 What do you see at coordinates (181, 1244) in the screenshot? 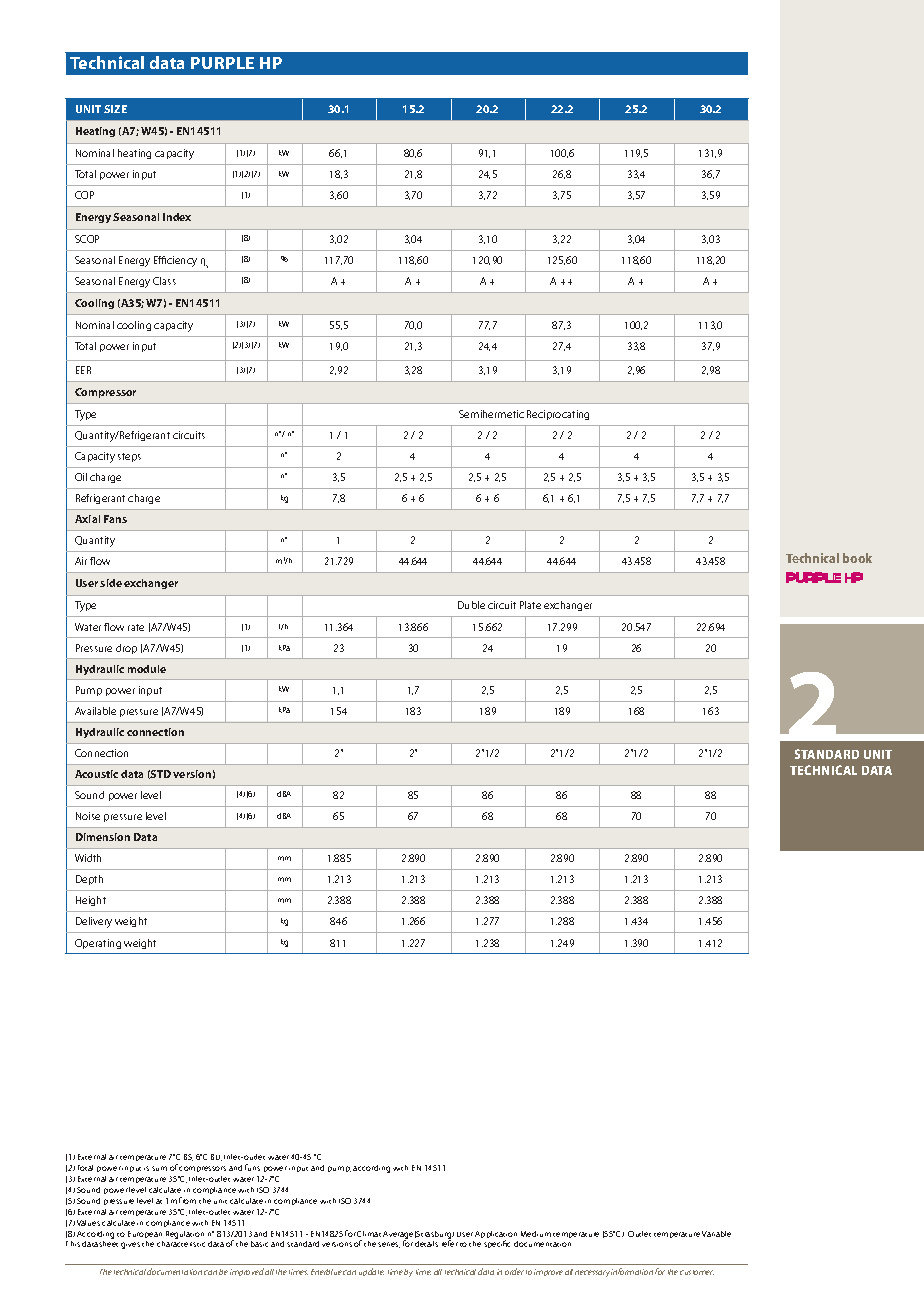
I see `characteristic` at bounding box center [181, 1244].
